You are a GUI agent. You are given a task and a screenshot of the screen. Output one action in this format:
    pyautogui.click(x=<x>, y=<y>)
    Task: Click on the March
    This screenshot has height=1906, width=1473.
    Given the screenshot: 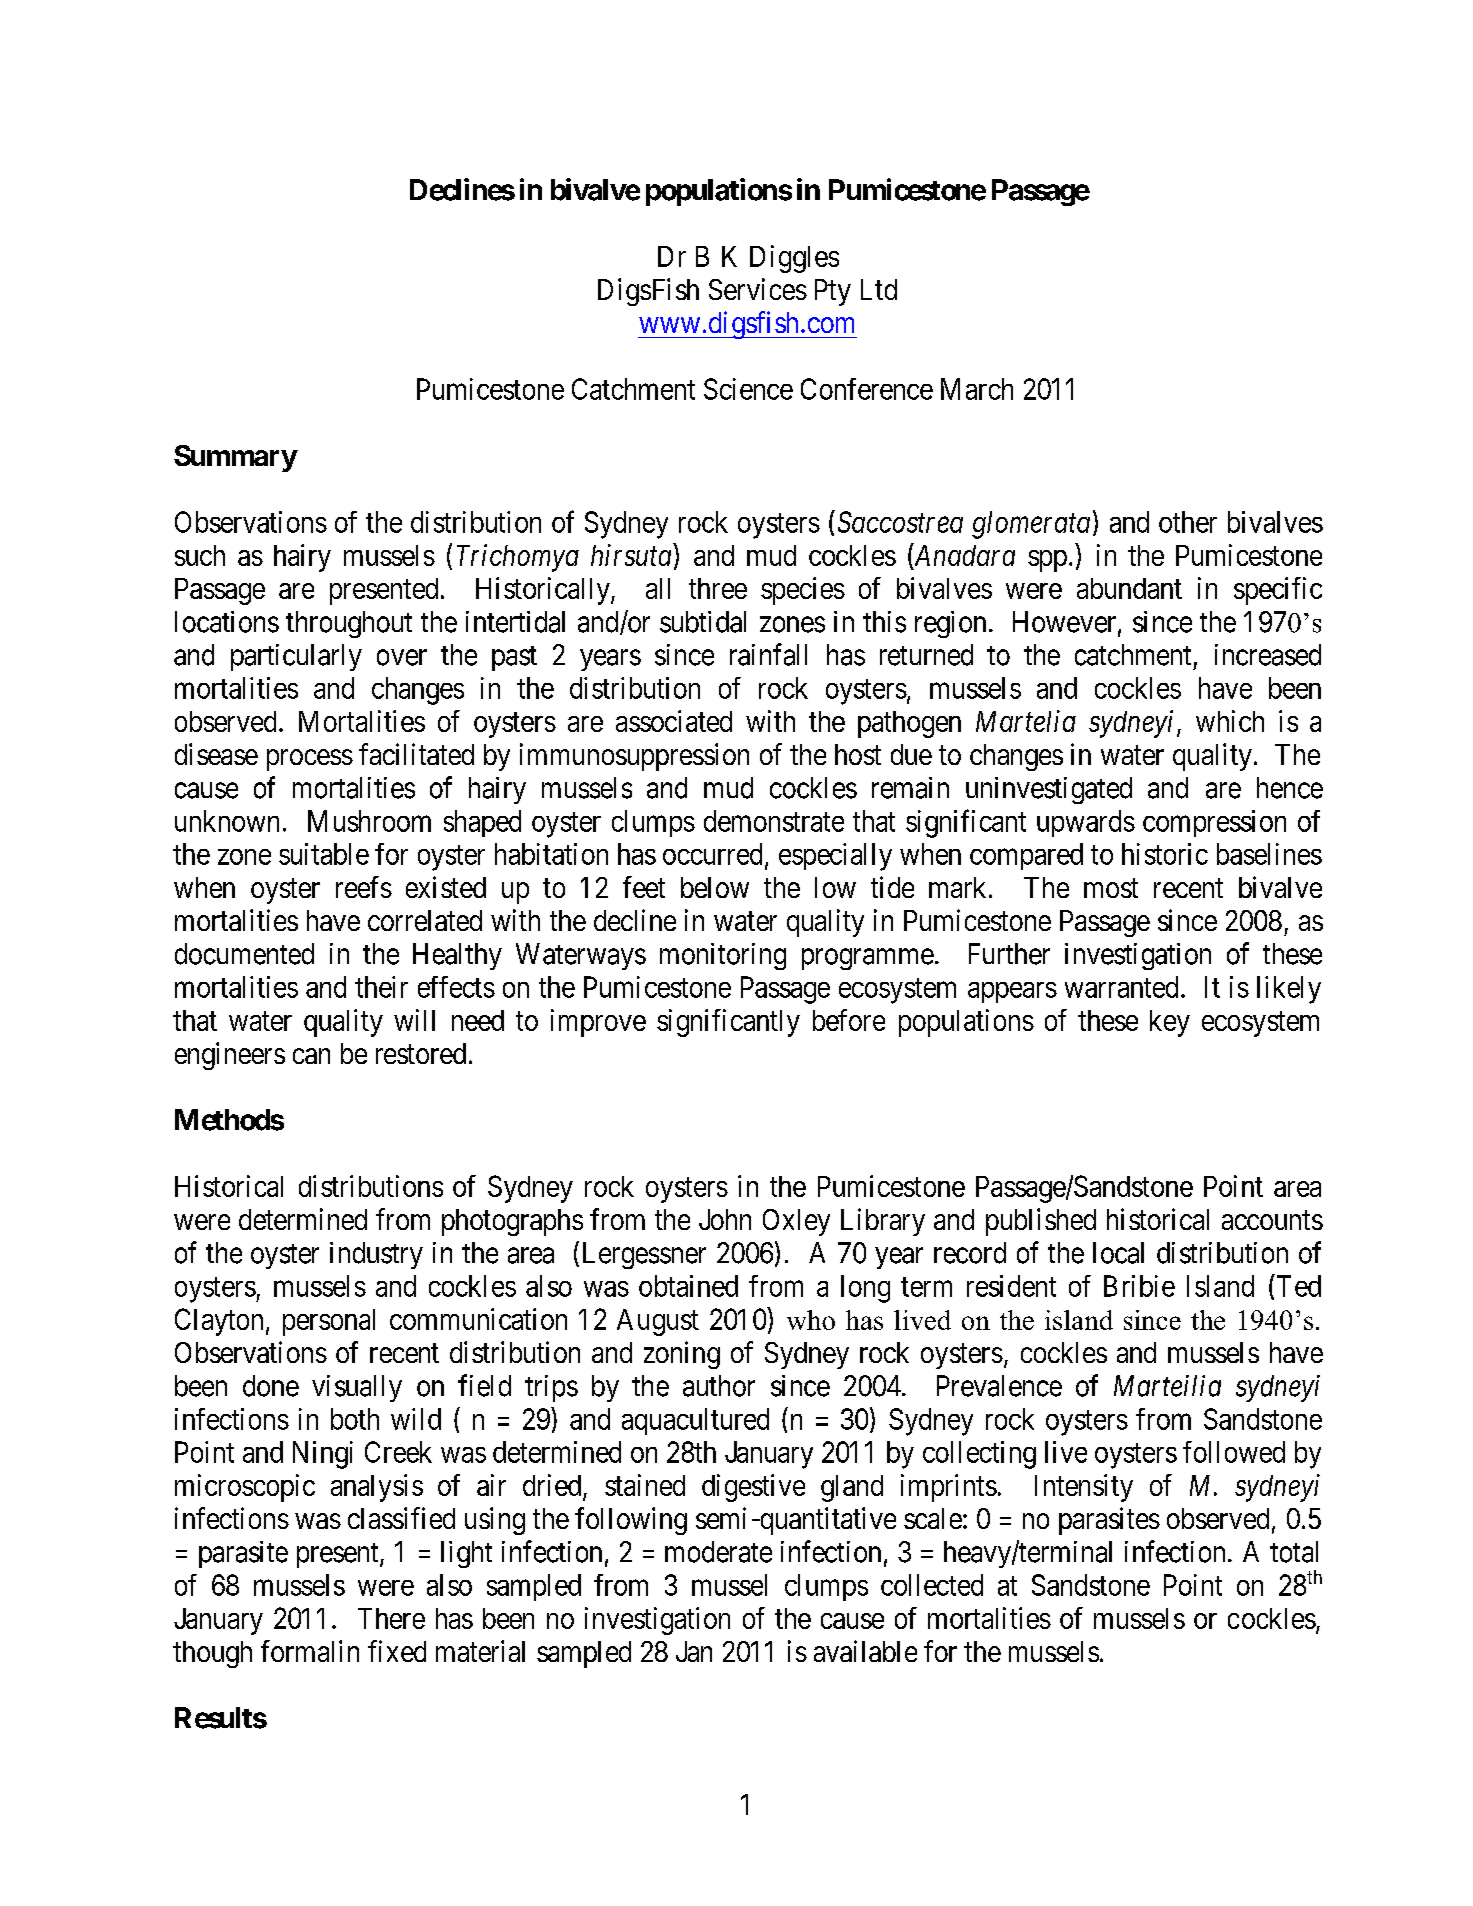 What is the action you would take?
    pyautogui.click(x=977, y=389)
